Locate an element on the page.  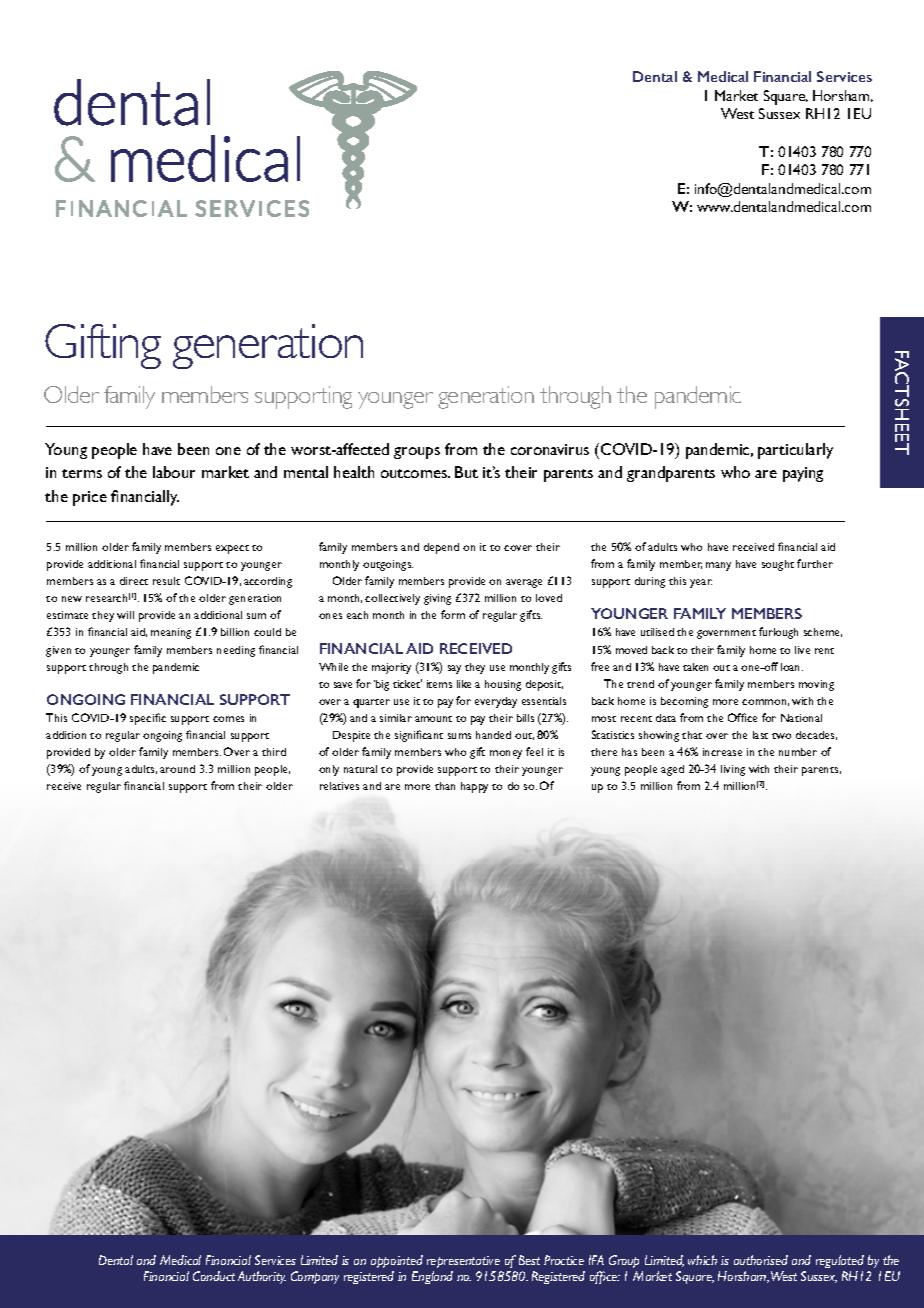
happy is located at coordinates (474, 787).
